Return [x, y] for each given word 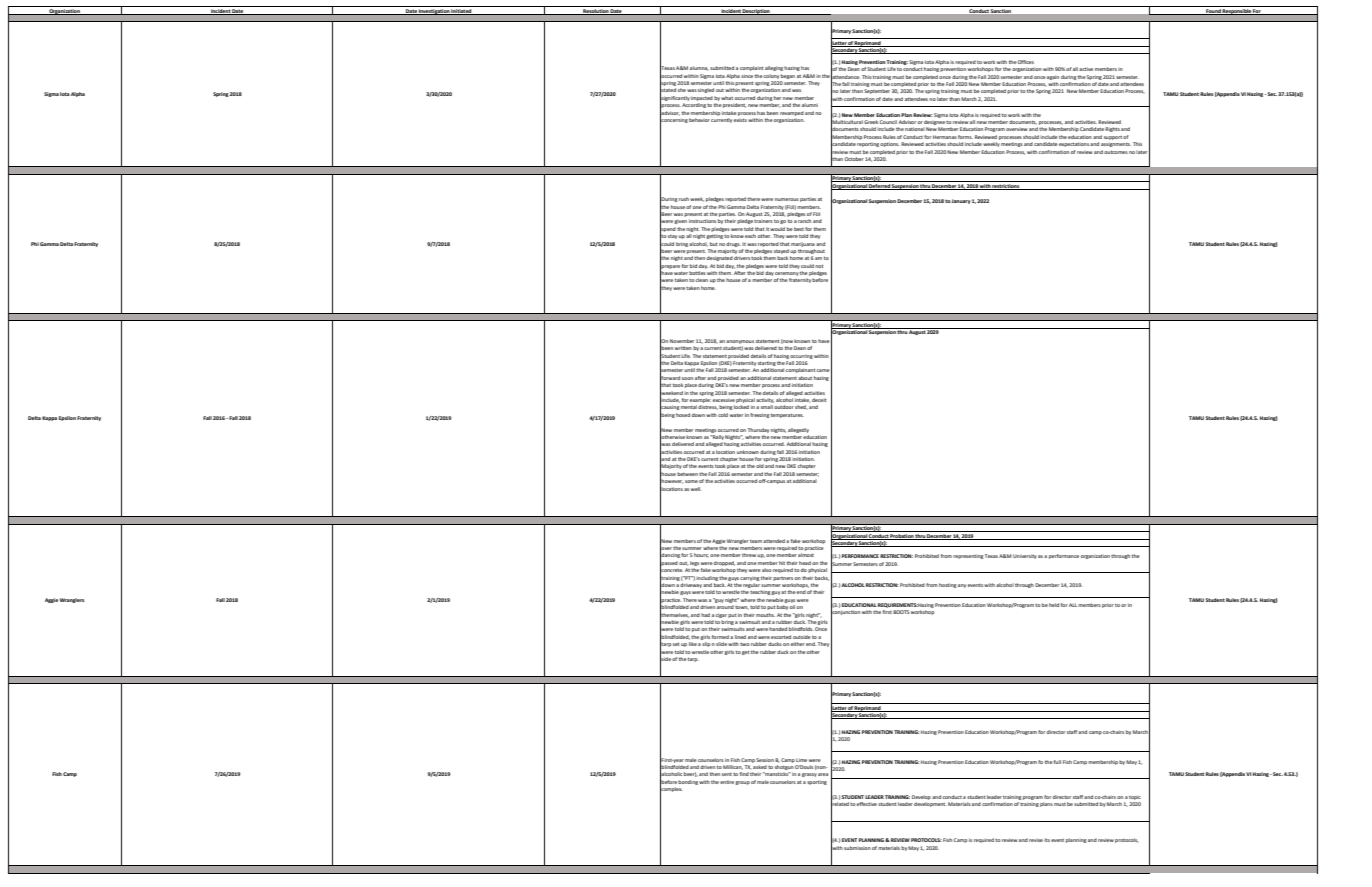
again [1053, 78]
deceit [819, 400]
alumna [699, 68]
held [1054, 605]
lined [740, 637]
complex [671, 790]
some [691, 481]
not [819, 266]
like [693, 644]
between [687, 474]
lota [65, 94]
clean [702, 280]
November [682, 341]
